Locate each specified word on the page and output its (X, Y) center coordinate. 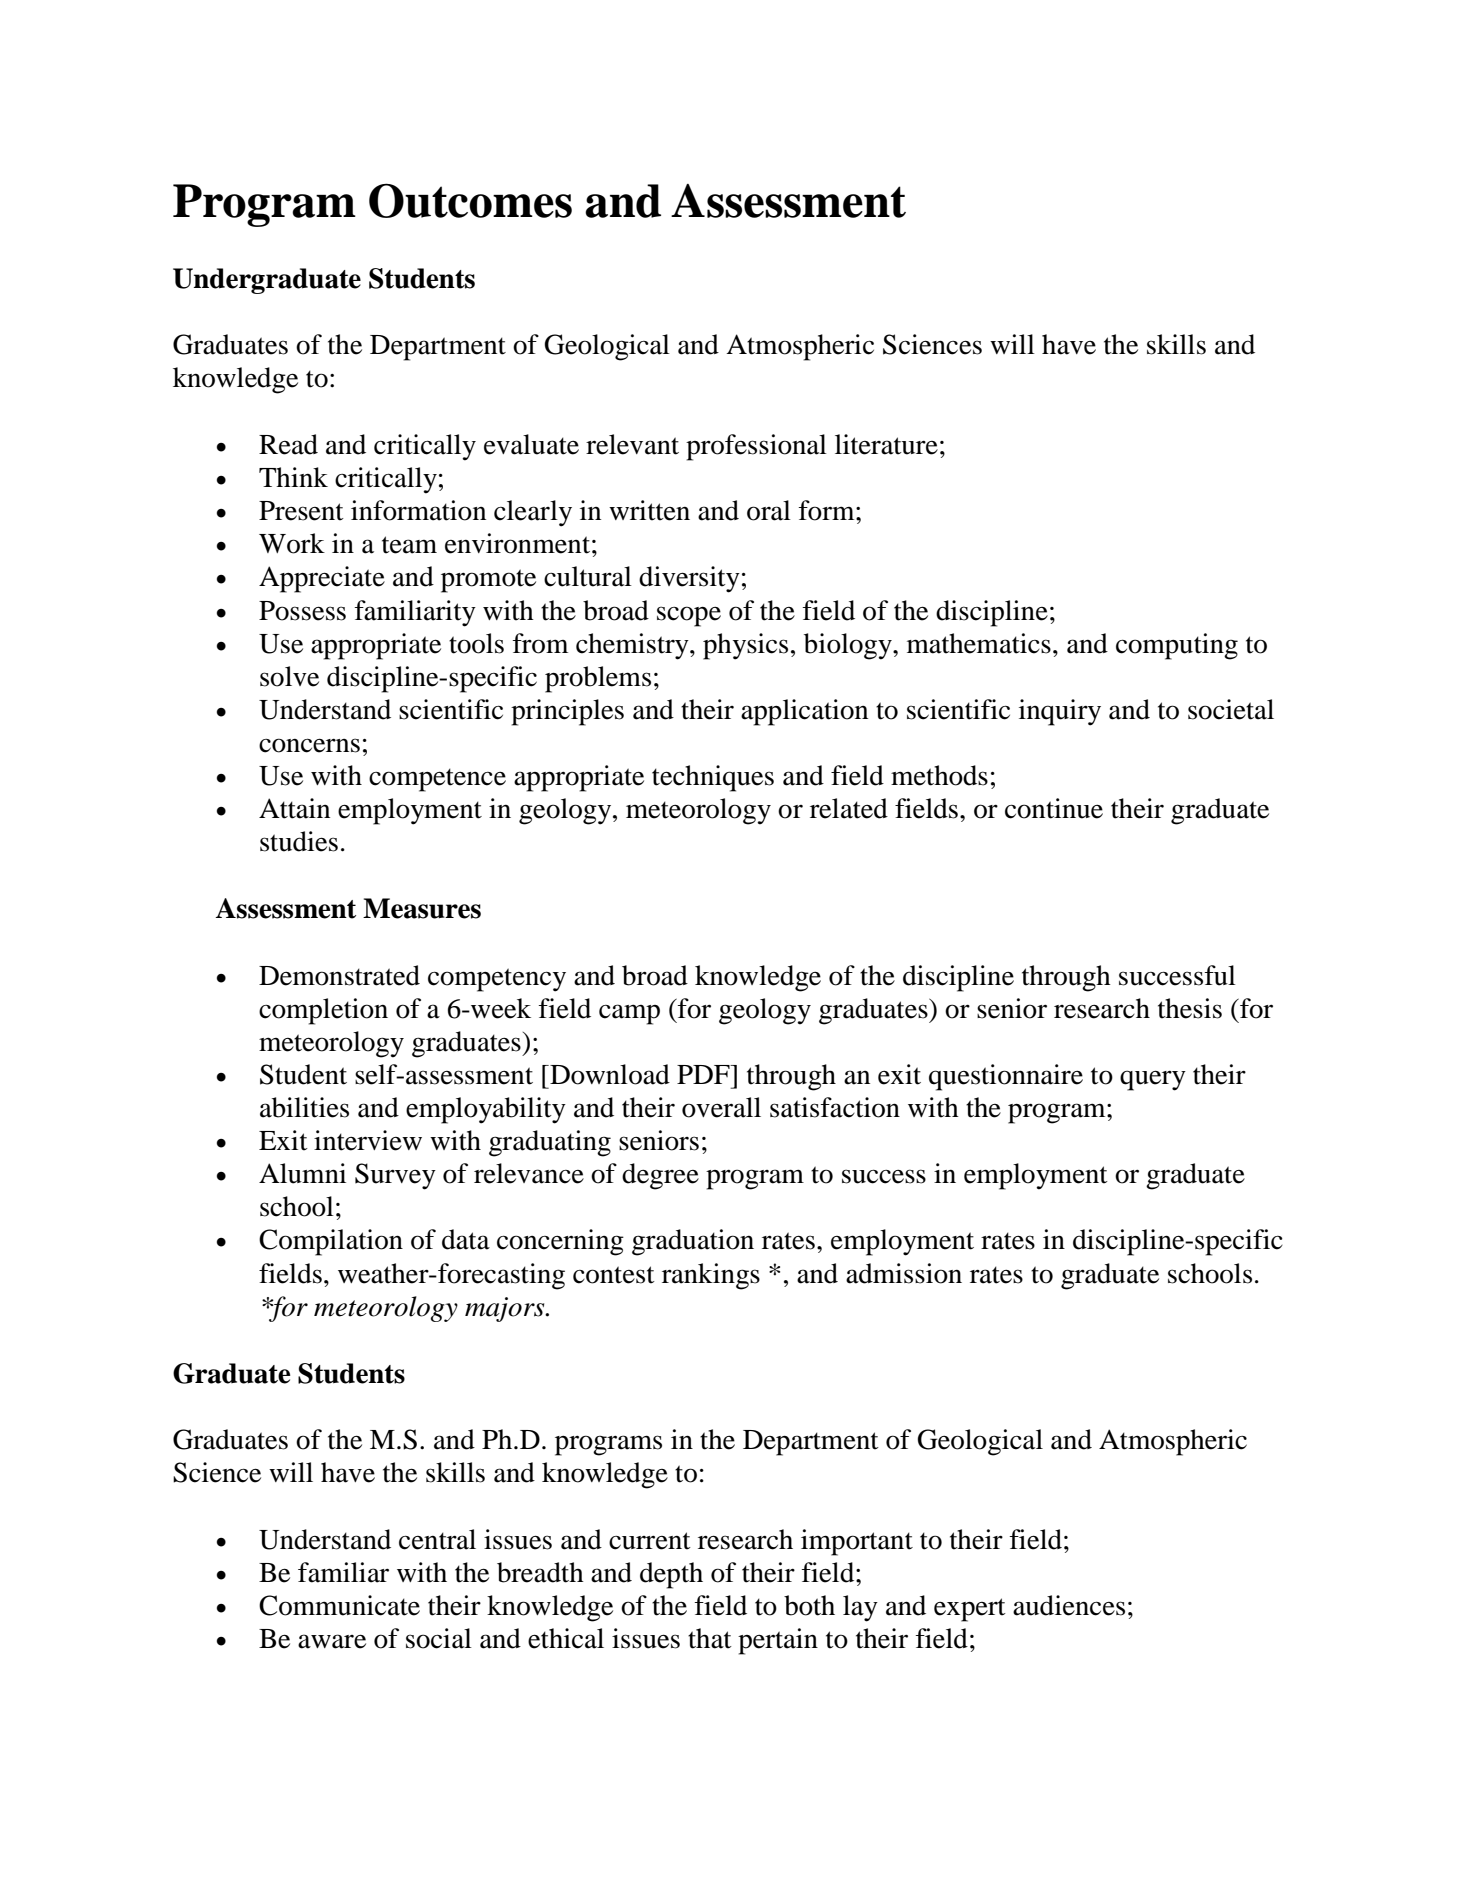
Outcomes (470, 200)
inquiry (1060, 712)
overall (721, 1107)
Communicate (339, 1605)
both (809, 1605)
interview (368, 1140)
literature (886, 444)
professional (756, 447)
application (804, 712)
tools (476, 643)
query (1153, 1080)
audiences (1069, 1605)
